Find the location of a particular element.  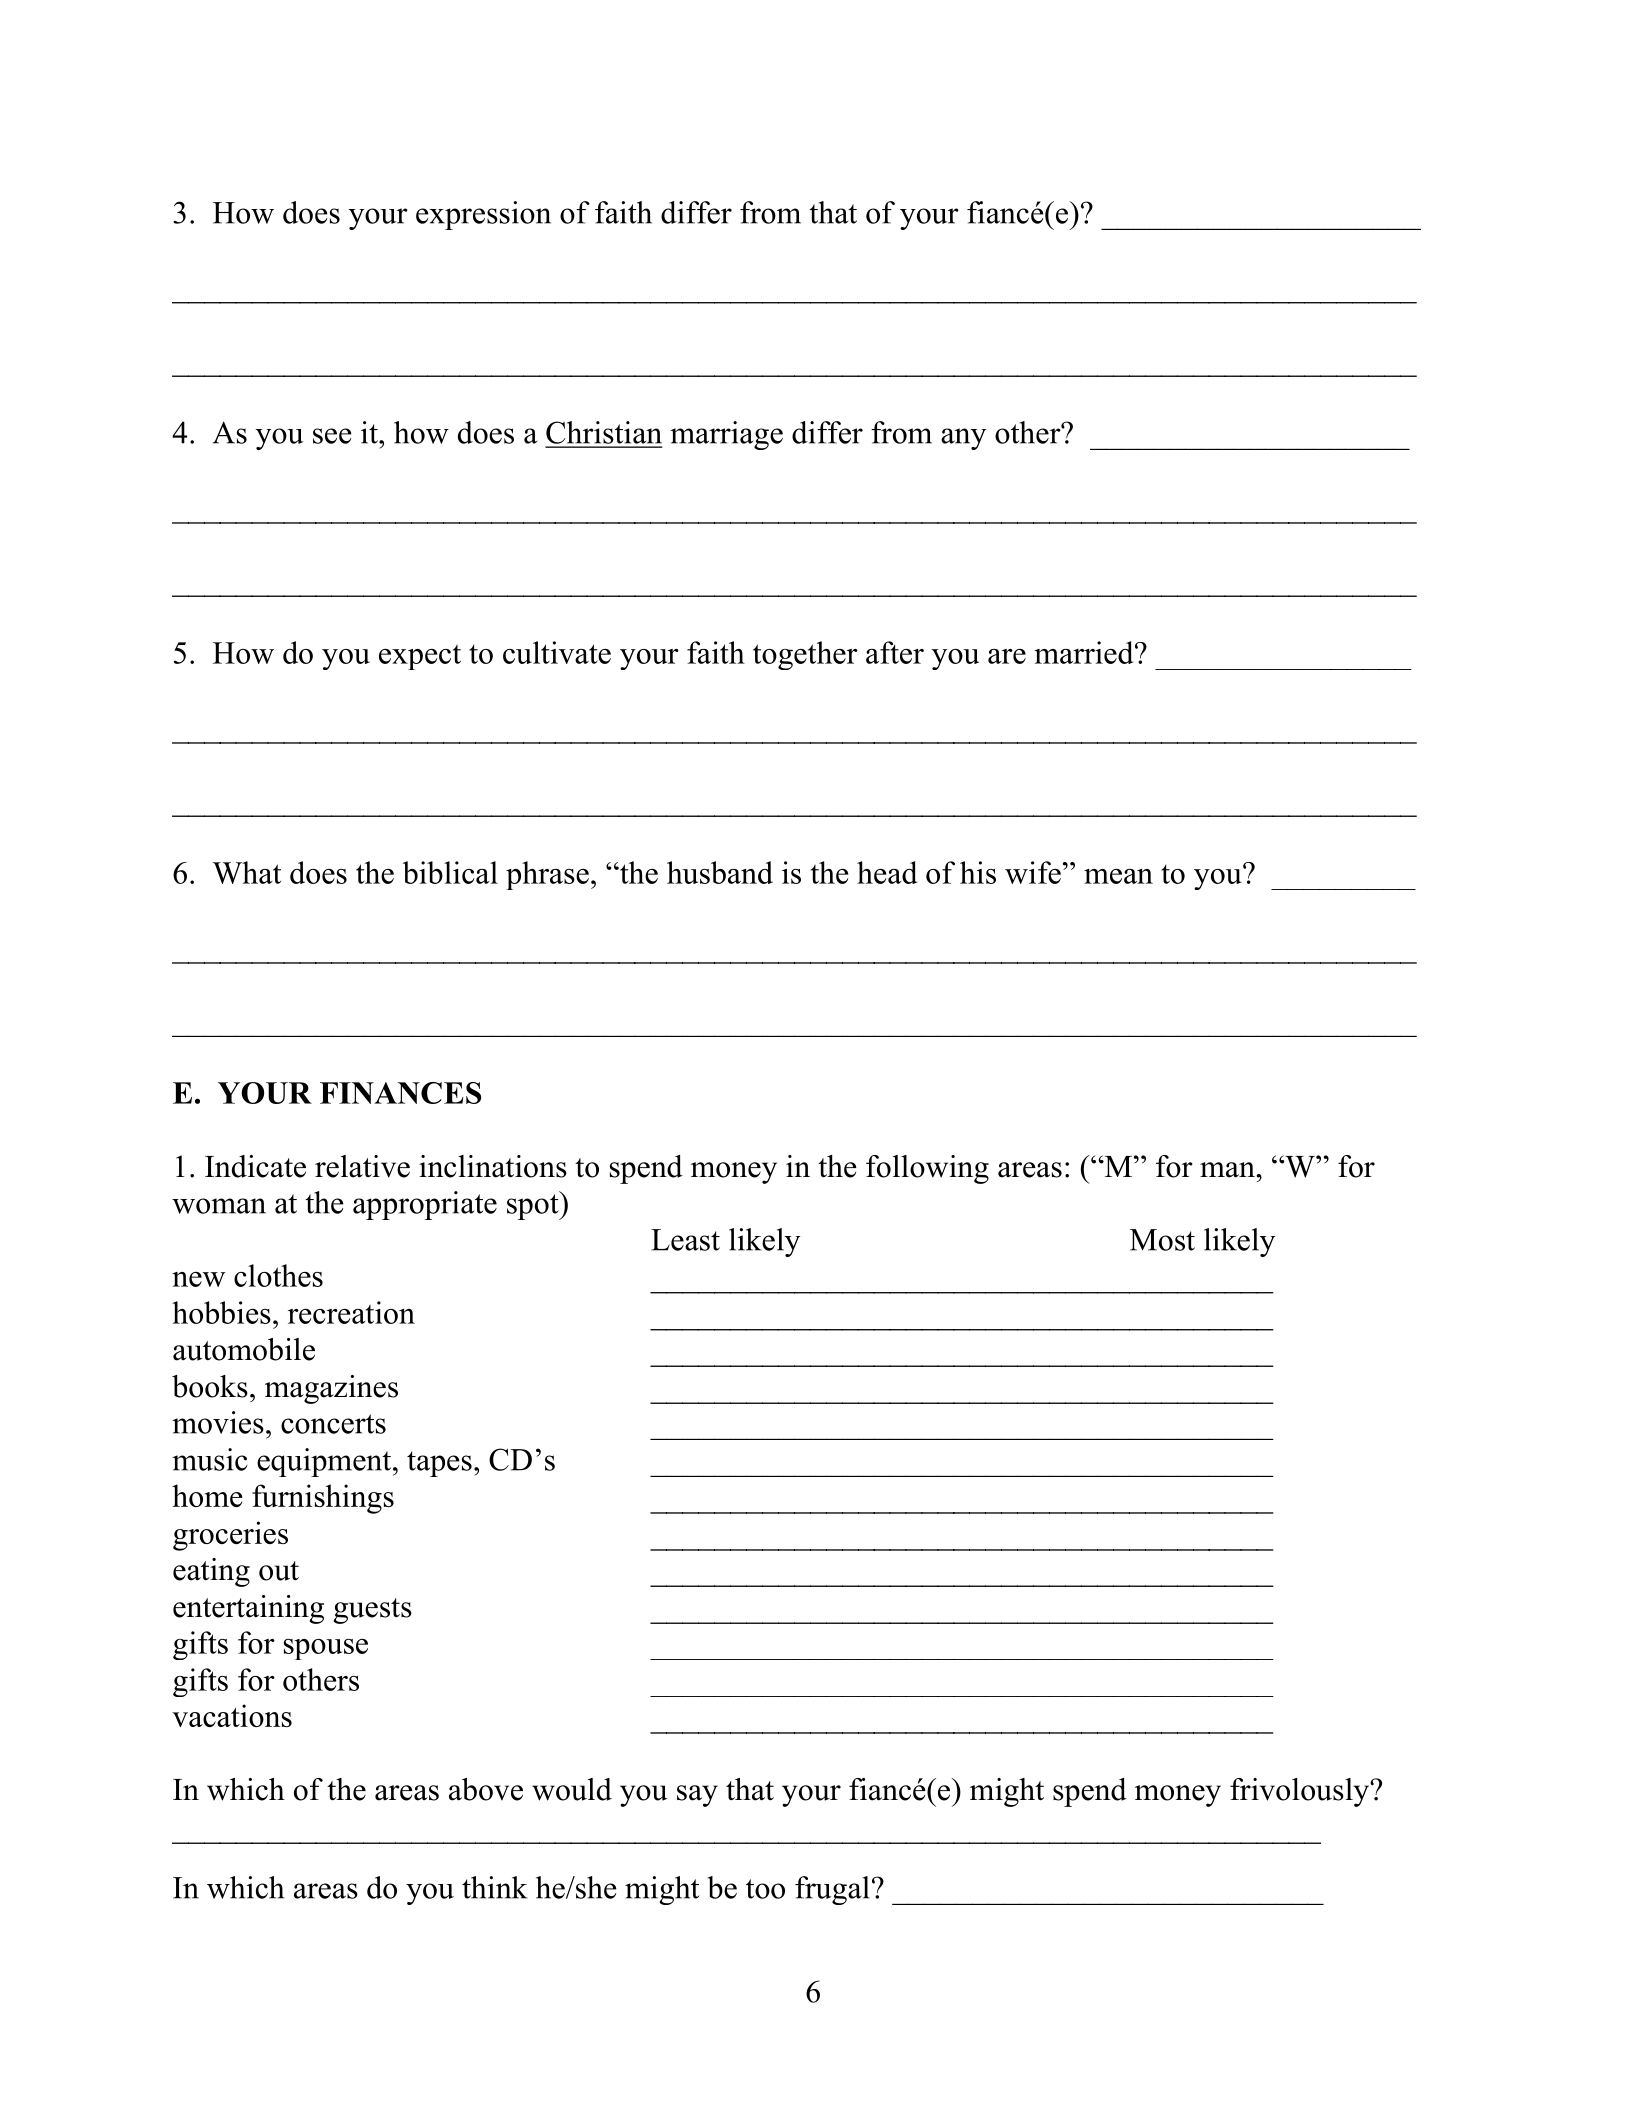

any is located at coordinates (963, 439).
